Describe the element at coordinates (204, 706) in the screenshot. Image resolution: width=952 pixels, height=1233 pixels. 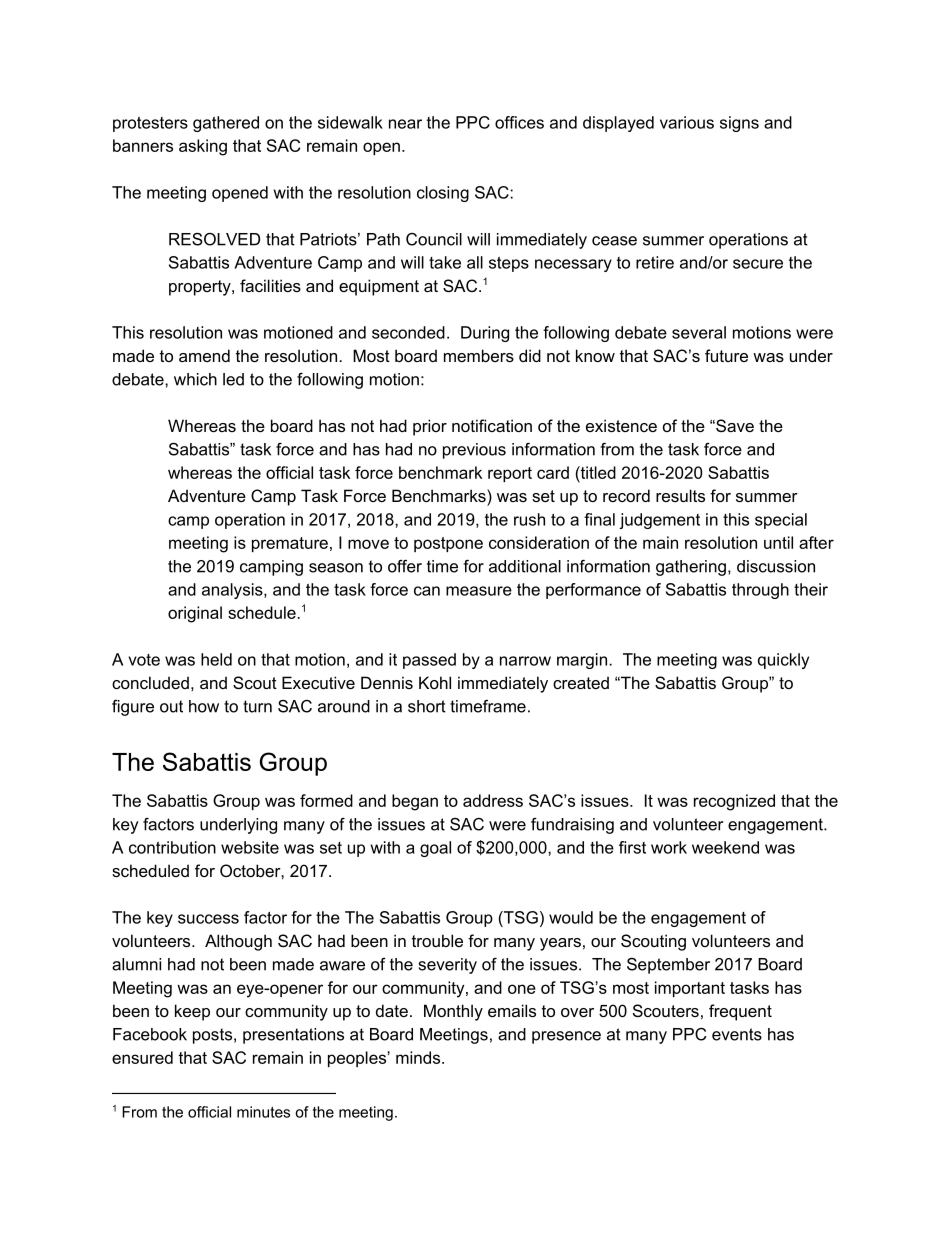
I see `how` at that location.
